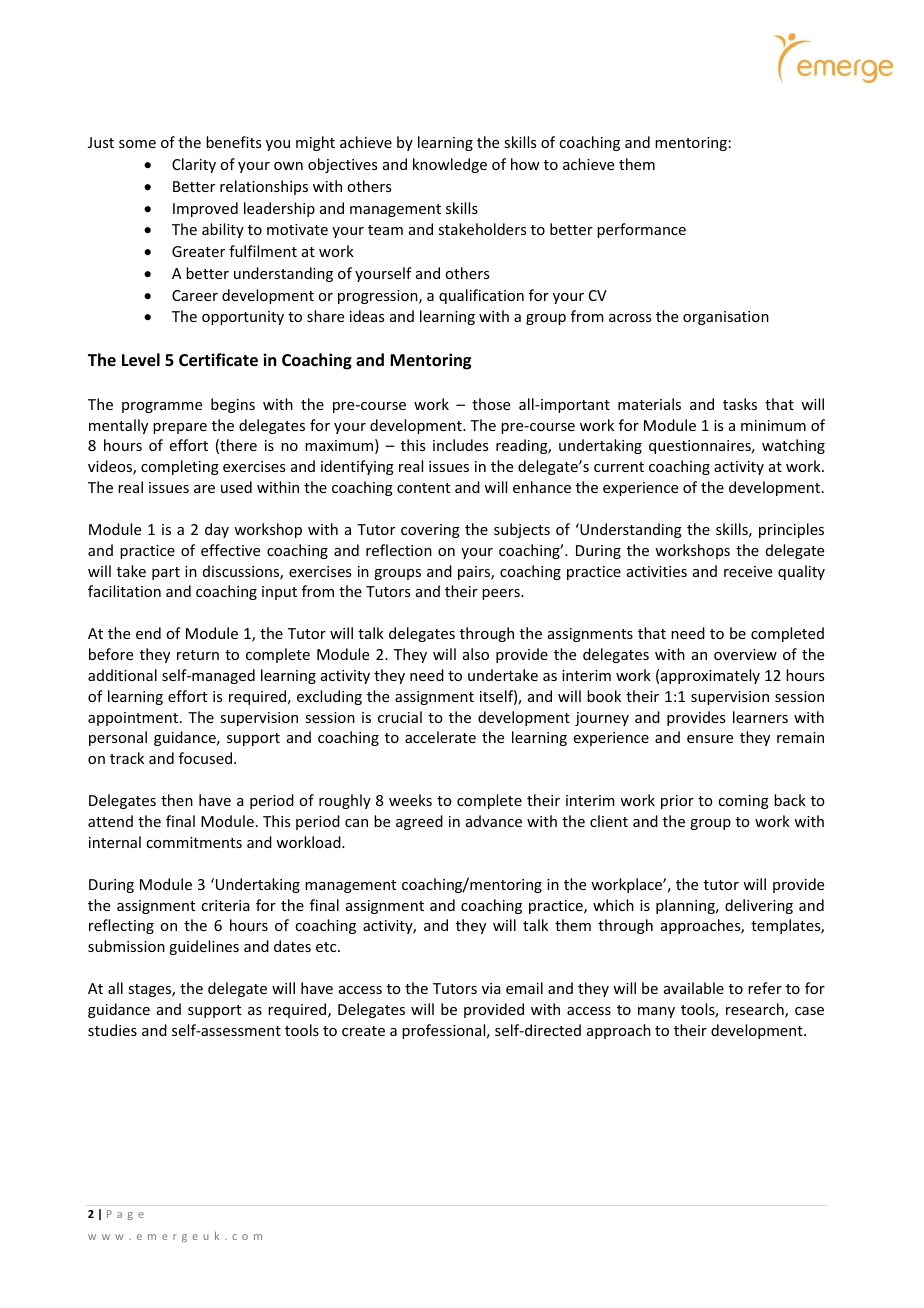  Describe the element at coordinates (756, 1010) in the image. I see `research` at that location.
